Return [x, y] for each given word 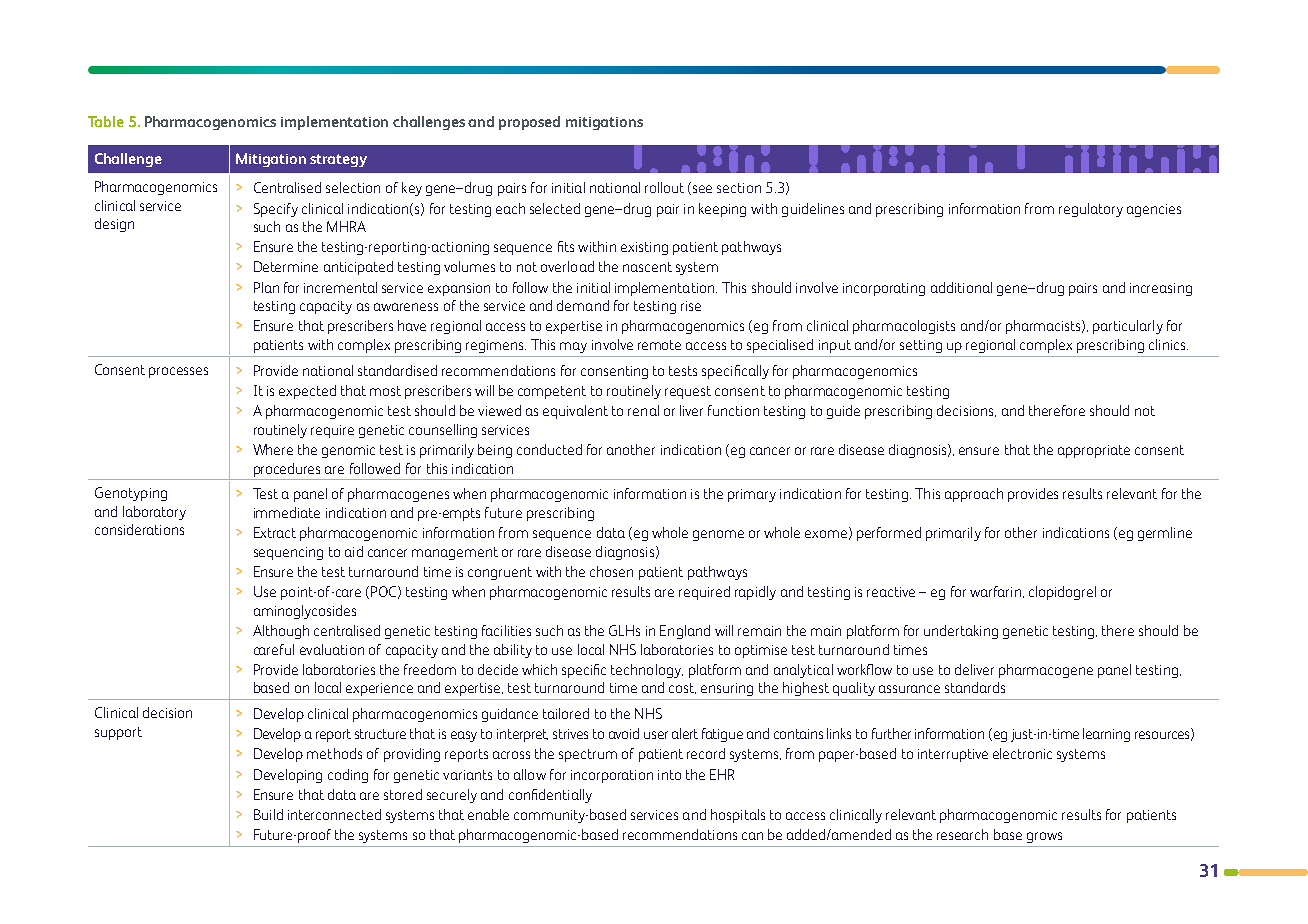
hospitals [738, 816]
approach [974, 495]
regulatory [1091, 210]
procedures [287, 470]
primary [752, 495]
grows [1044, 837]
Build [268, 814]
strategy [338, 160]
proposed [529, 123]
